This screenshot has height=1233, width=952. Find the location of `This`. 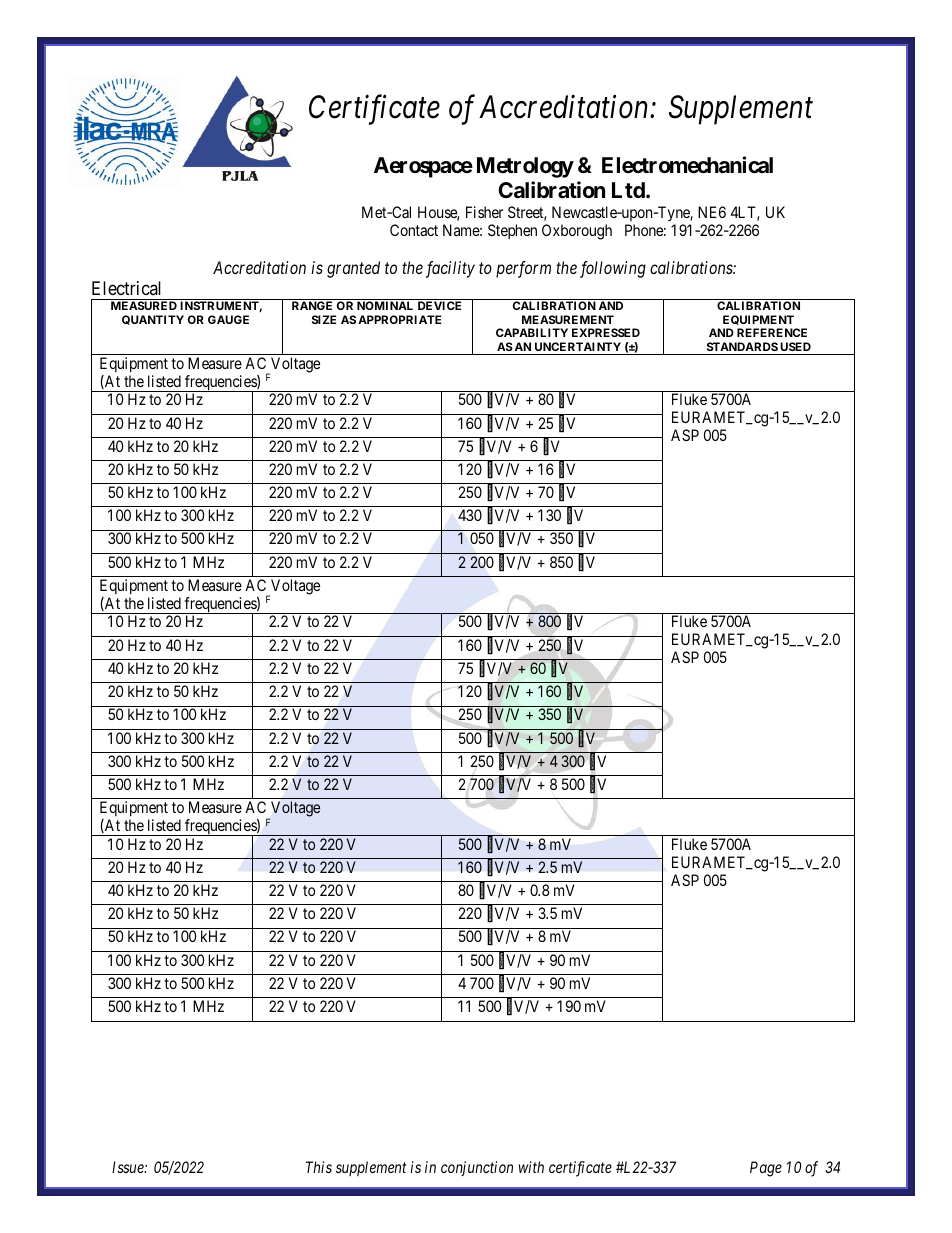

This is located at coordinates (319, 1167).
